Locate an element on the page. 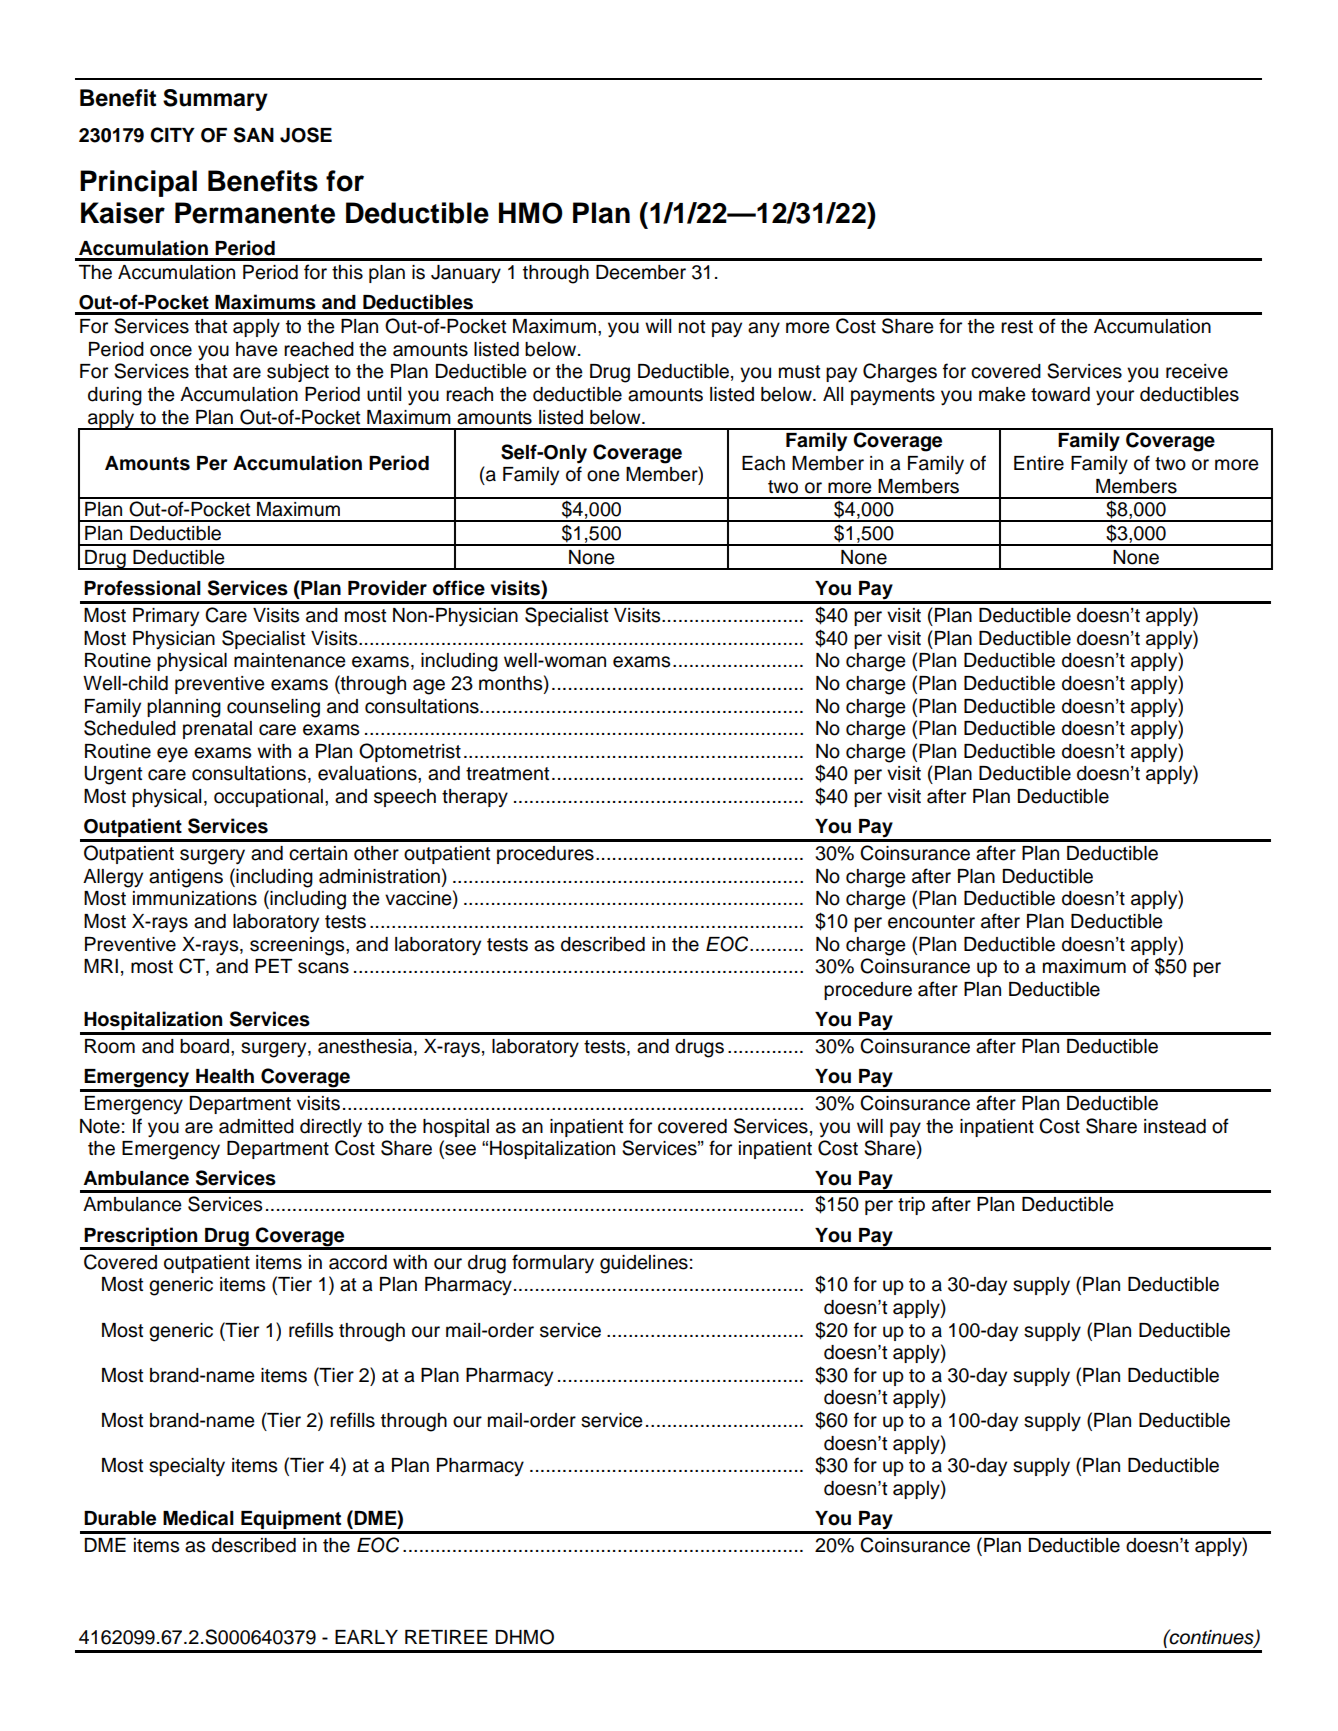 Image resolution: width=1338 pixels, height=1731 pixels. instead is located at coordinates (1175, 1126).
